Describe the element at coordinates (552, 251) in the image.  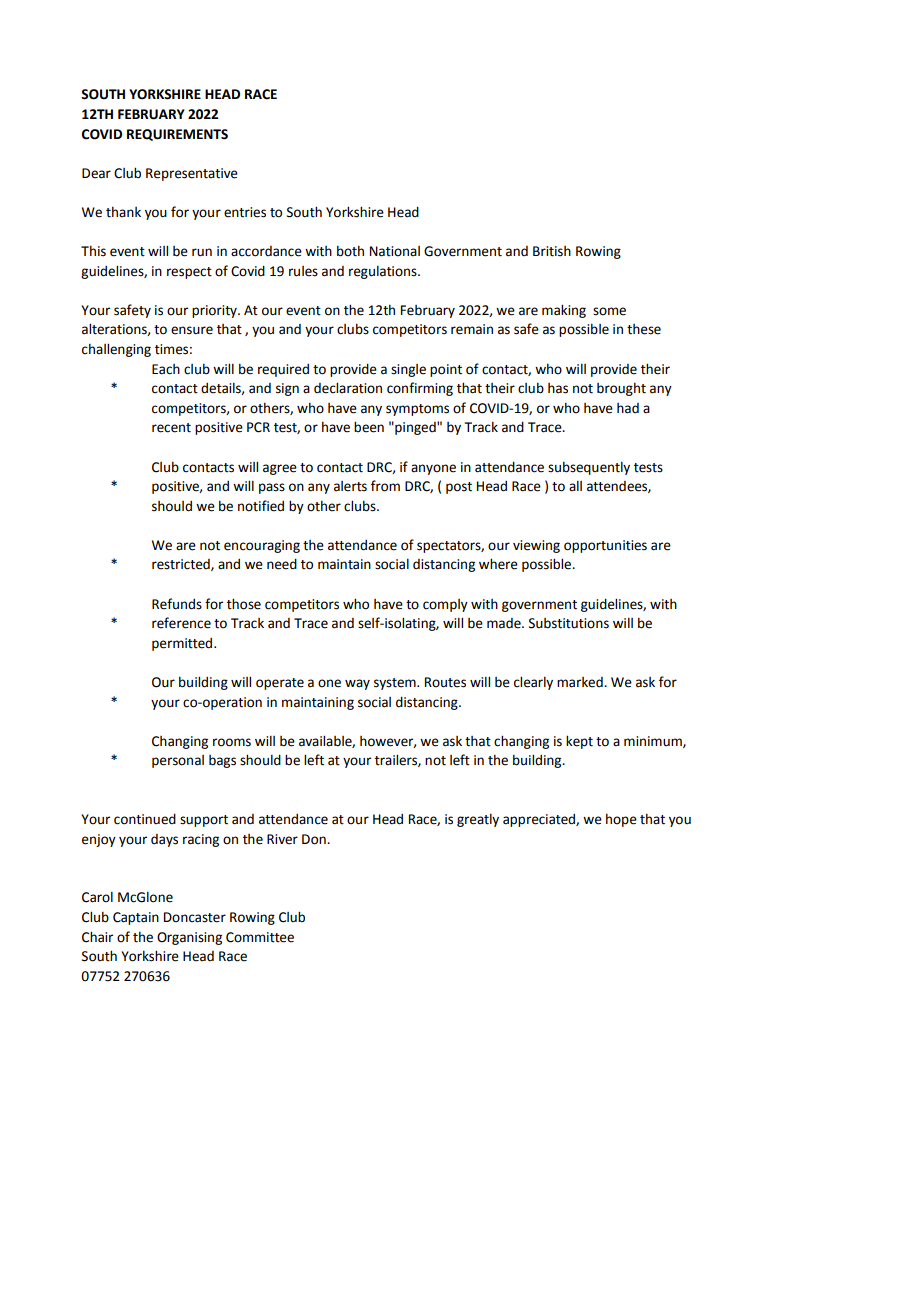
I see `British` at that location.
